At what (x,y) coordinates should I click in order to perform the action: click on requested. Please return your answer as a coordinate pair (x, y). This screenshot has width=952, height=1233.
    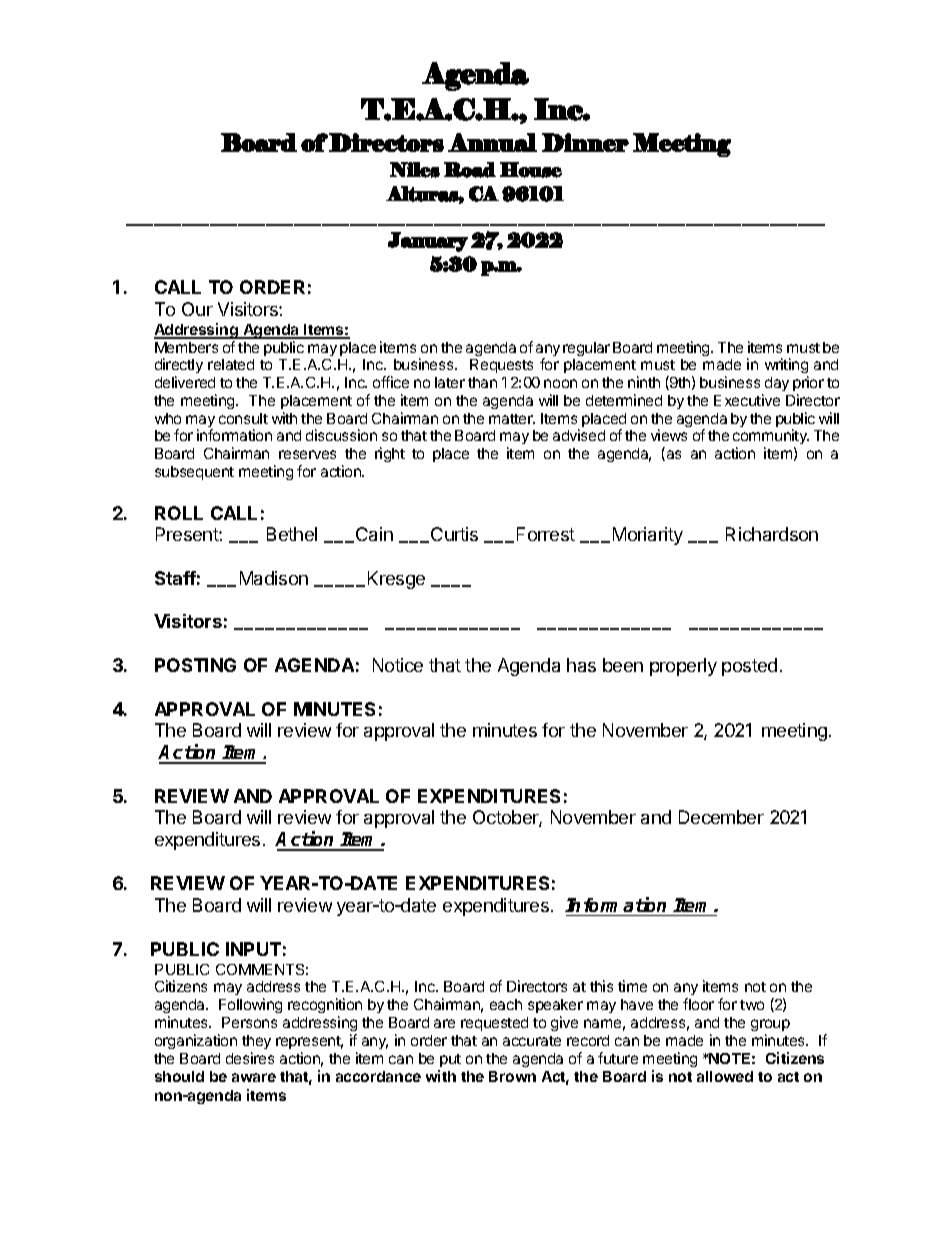
    Looking at the image, I should click on (494, 1024).
